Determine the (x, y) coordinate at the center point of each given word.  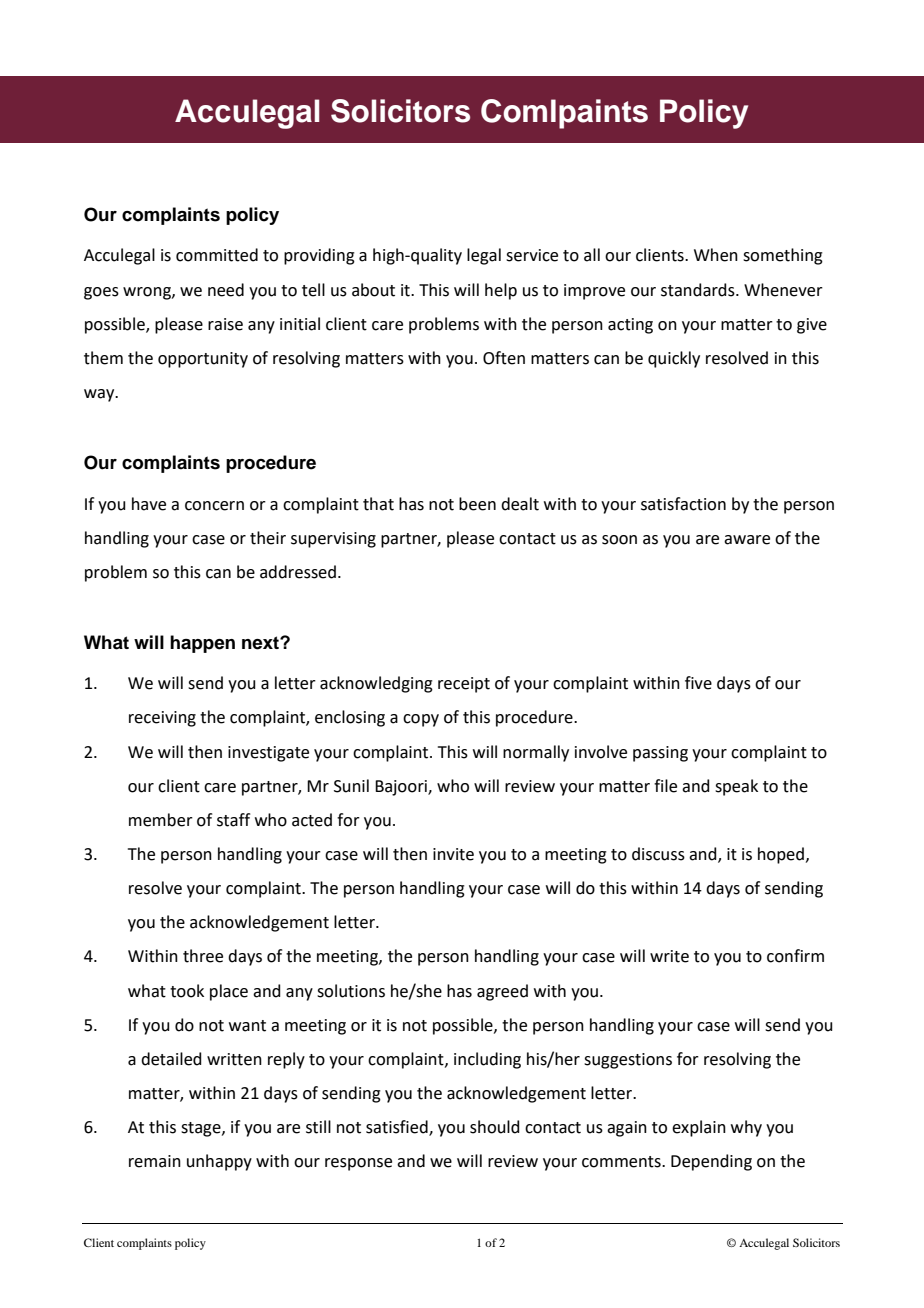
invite (453, 854)
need (226, 290)
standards (699, 290)
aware (747, 540)
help (501, 291)
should (495, 1127)
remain (155, 1161)
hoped (781, 855)
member (161, 820)
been (477, 504)
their (268, 538)
